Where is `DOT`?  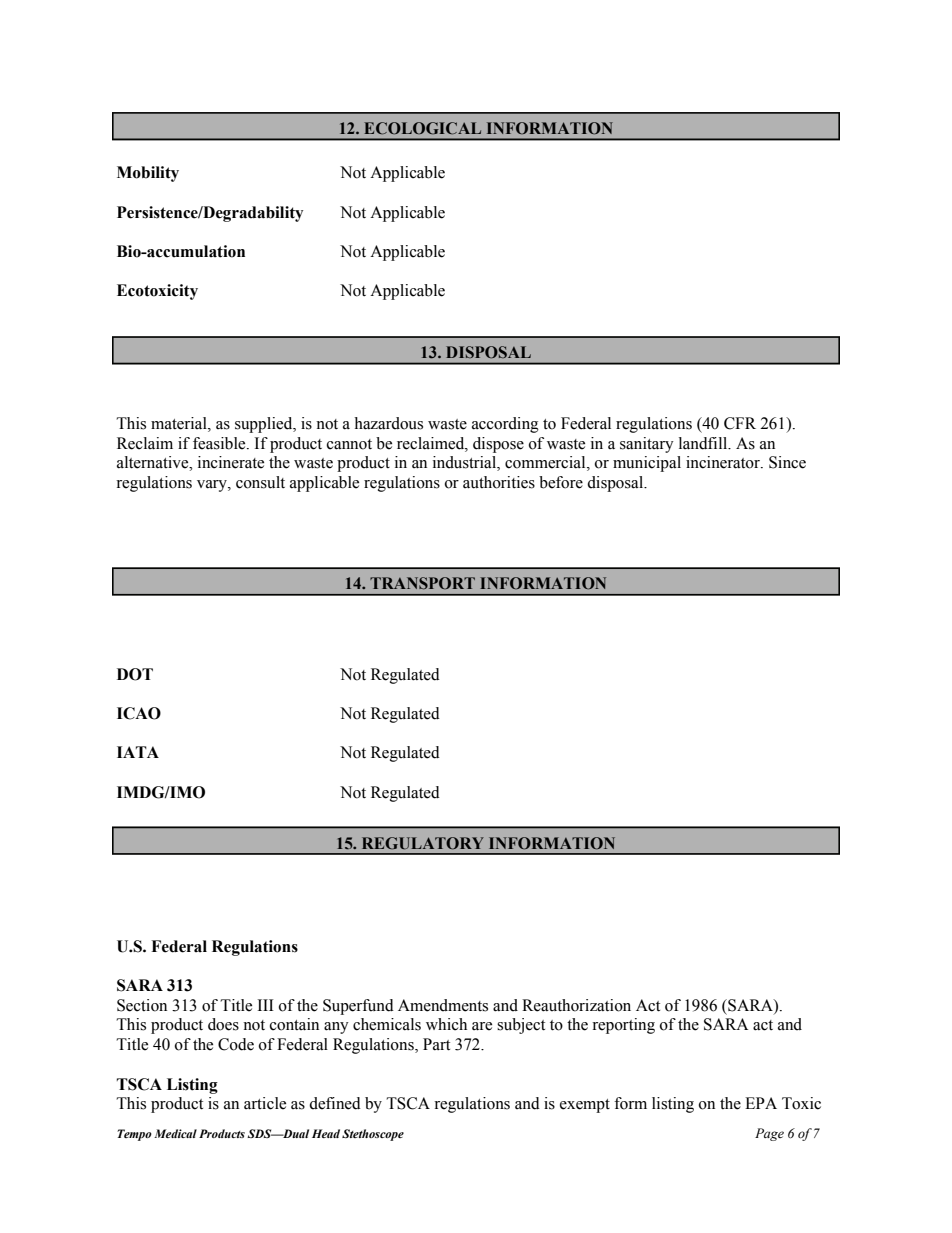
DOT is located at coordinates (135, 674).
